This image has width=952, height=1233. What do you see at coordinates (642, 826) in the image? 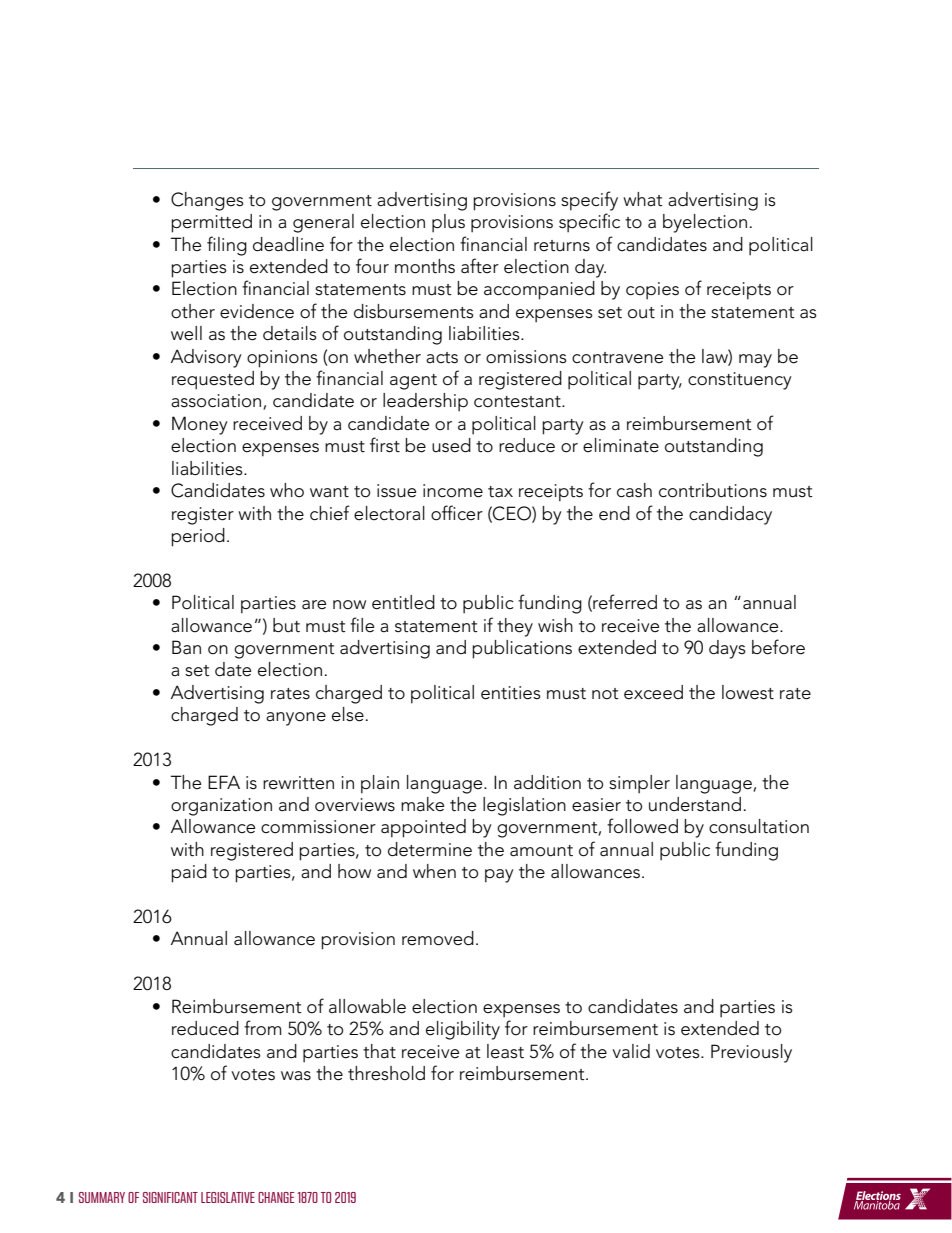
I see `followed` at bounding box center [642, 826].
